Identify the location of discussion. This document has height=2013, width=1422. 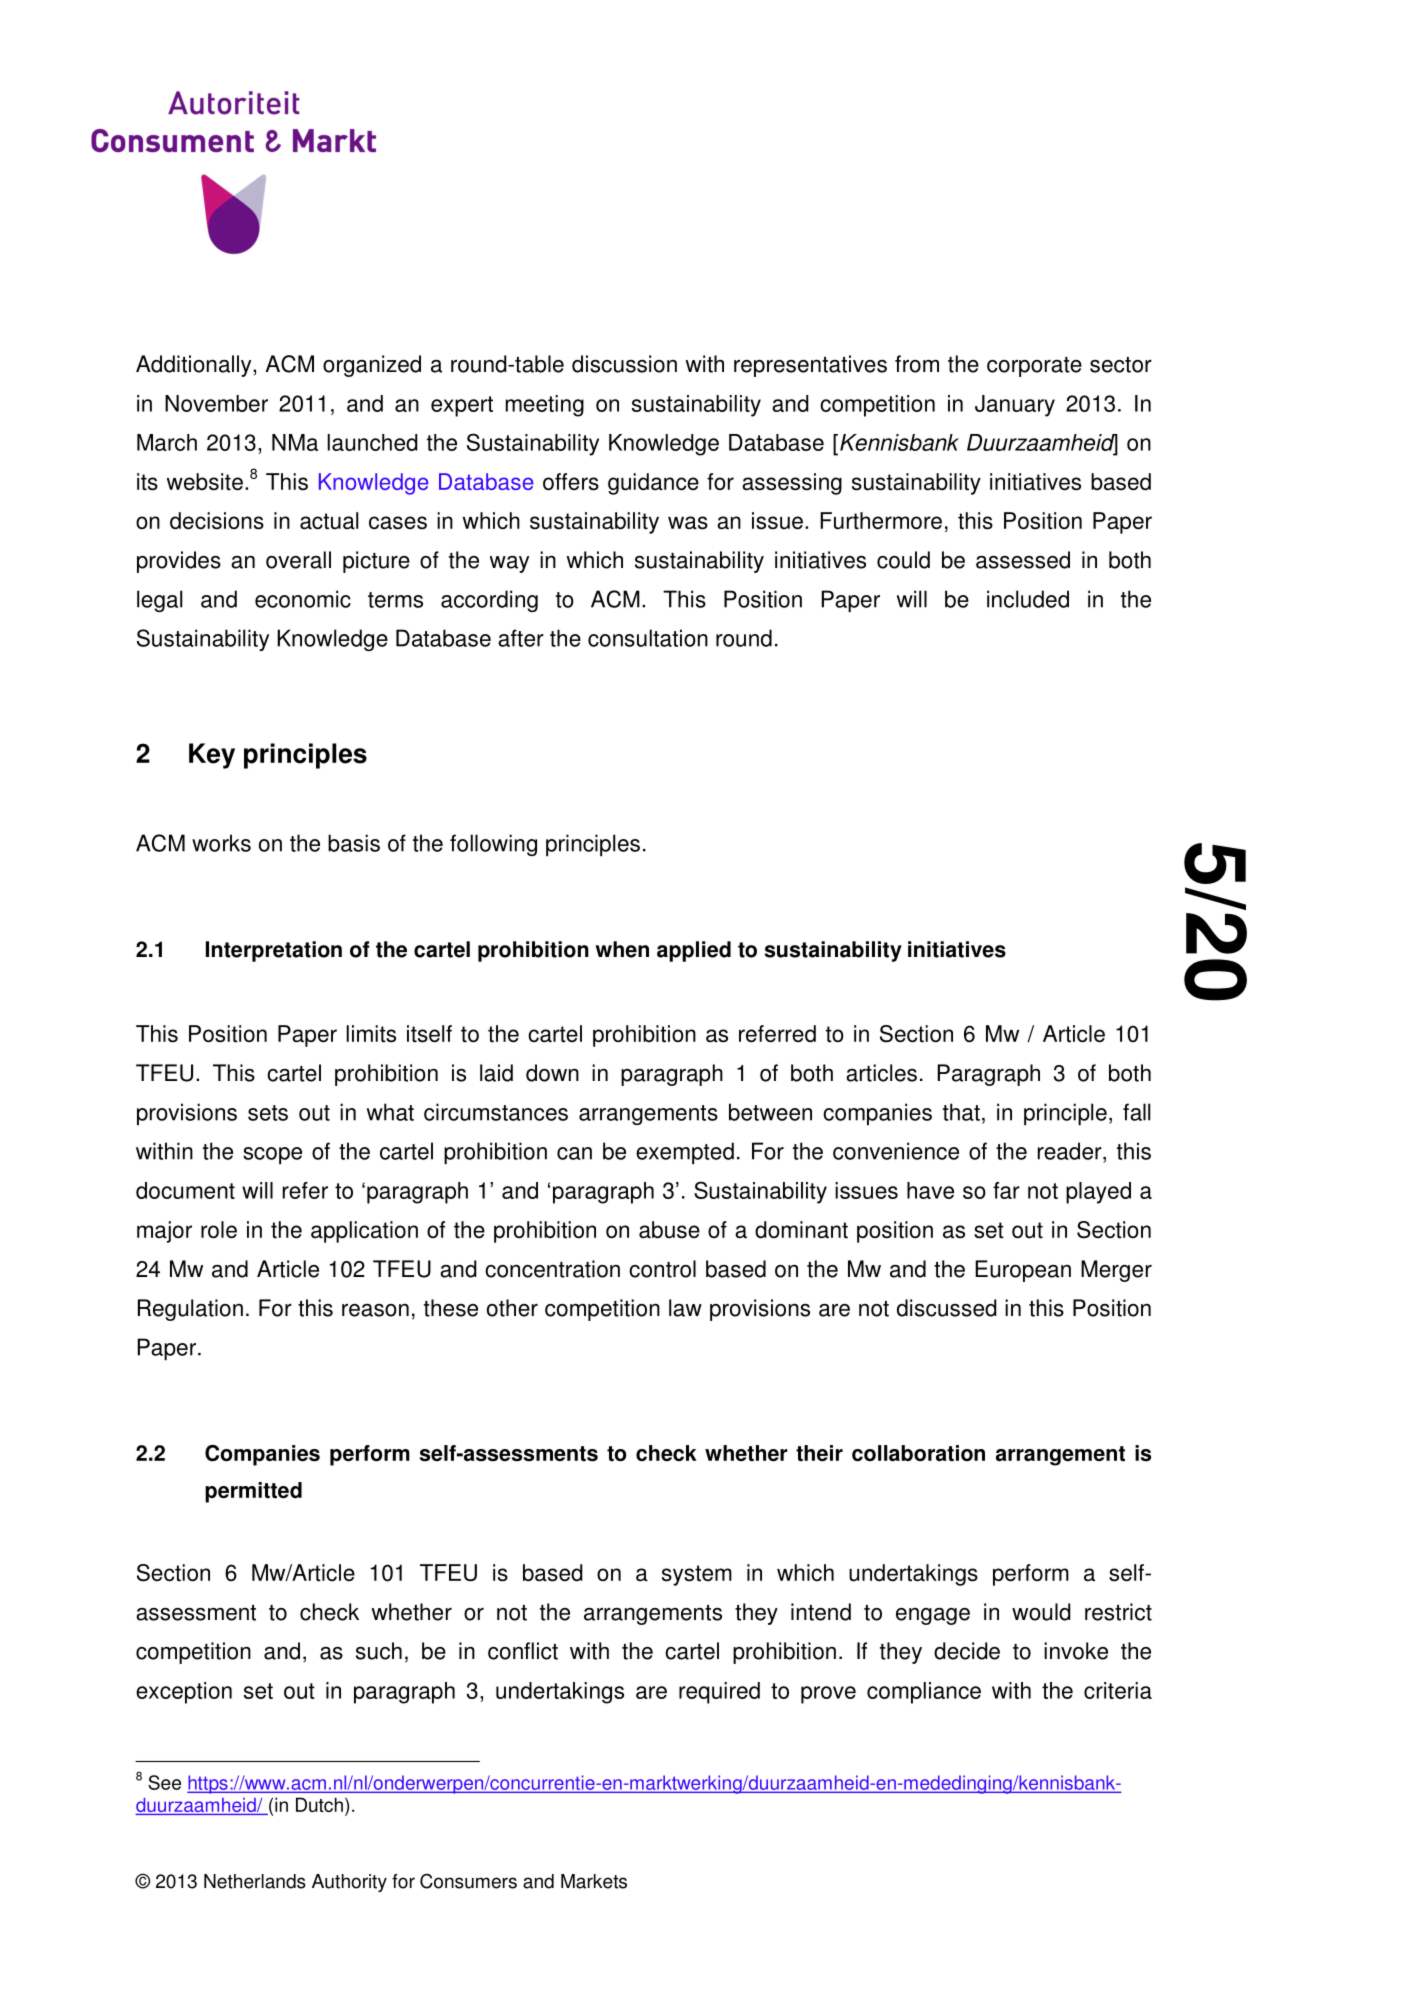
(624, 364).
